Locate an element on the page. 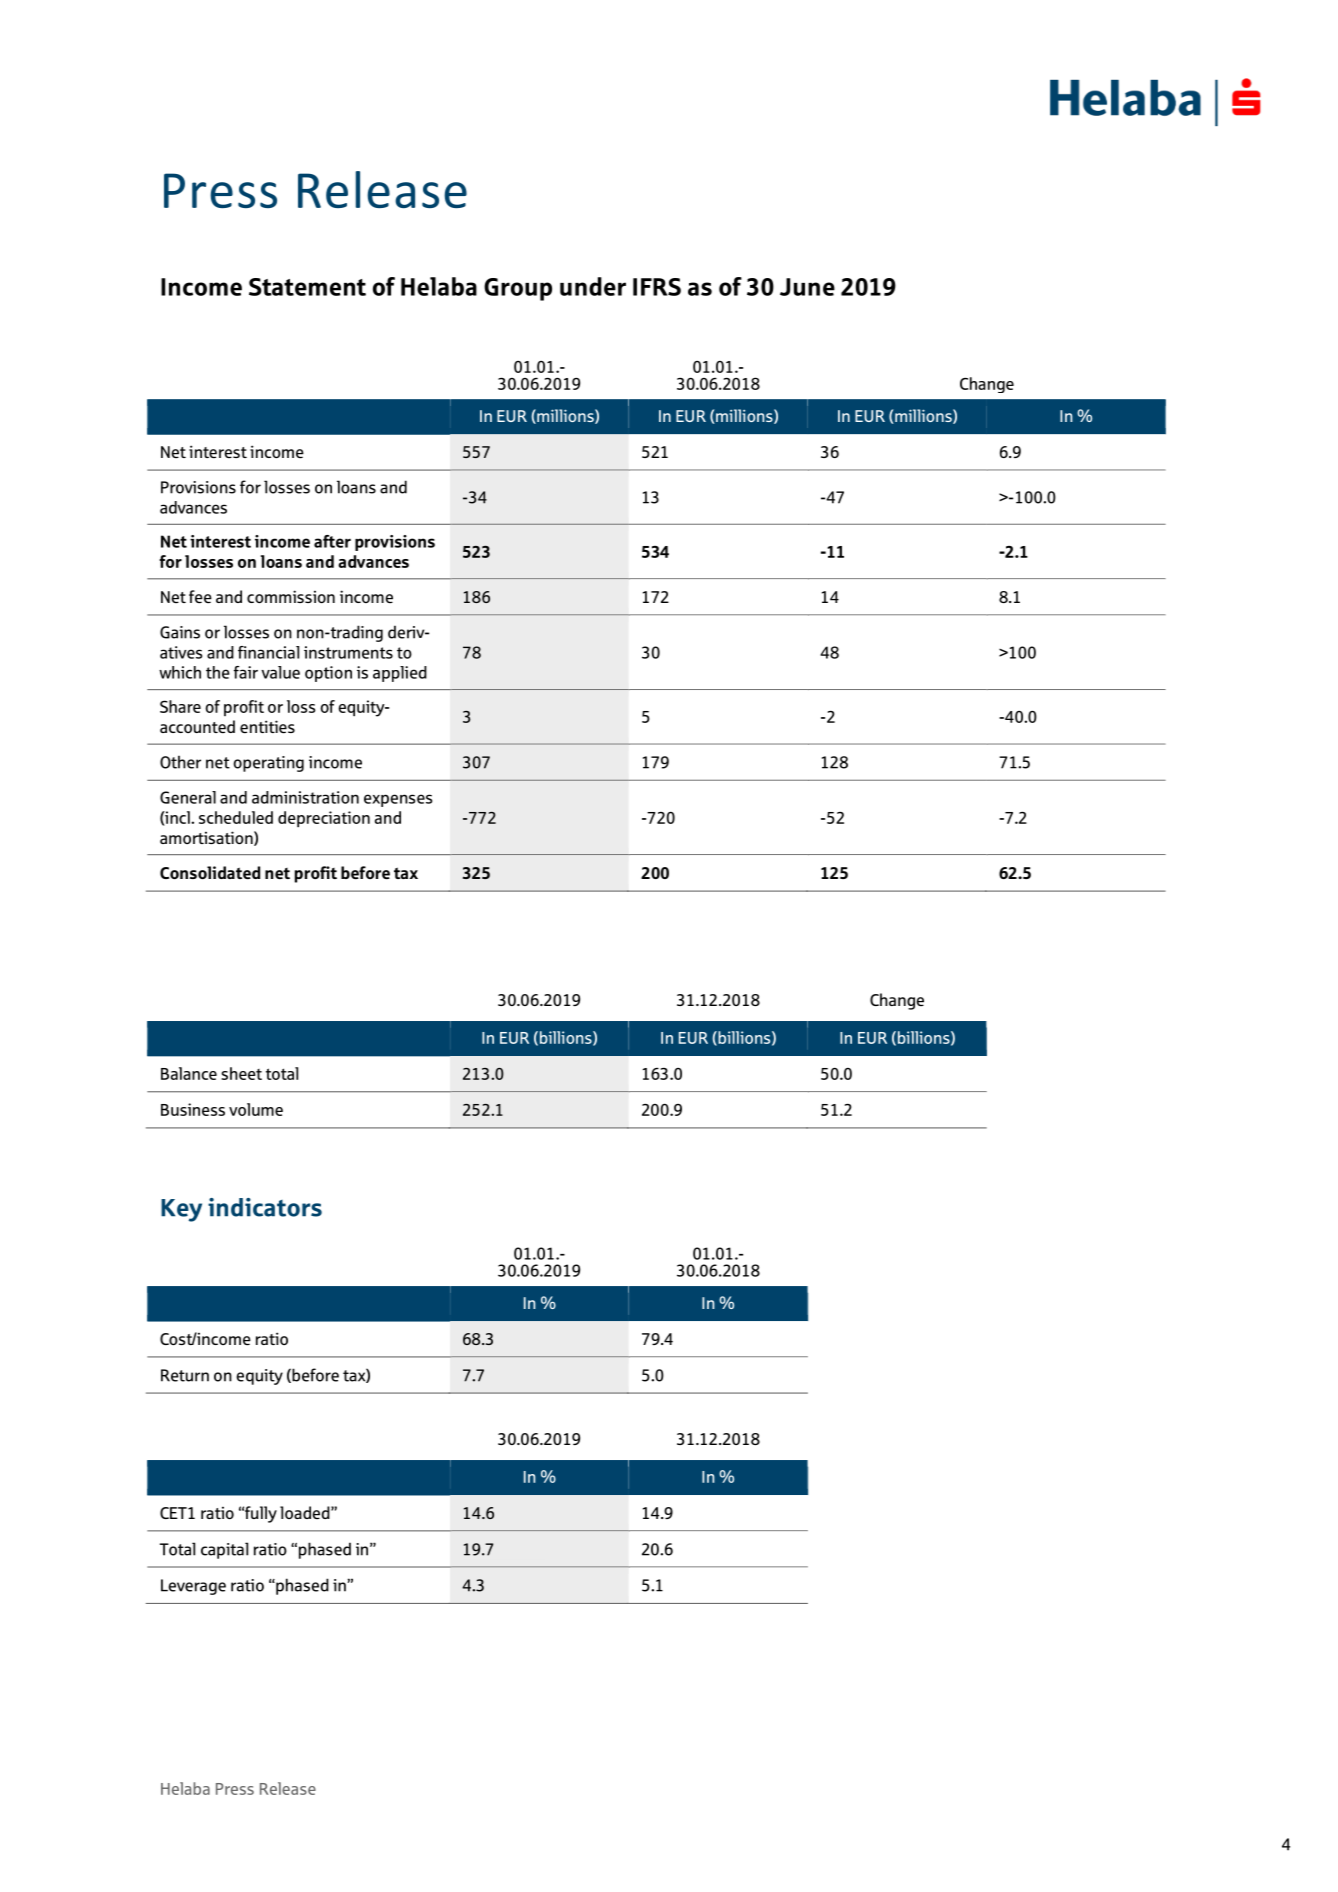 This image has width=1338, height=1892. capital is located at coordinates (224, 1550).
